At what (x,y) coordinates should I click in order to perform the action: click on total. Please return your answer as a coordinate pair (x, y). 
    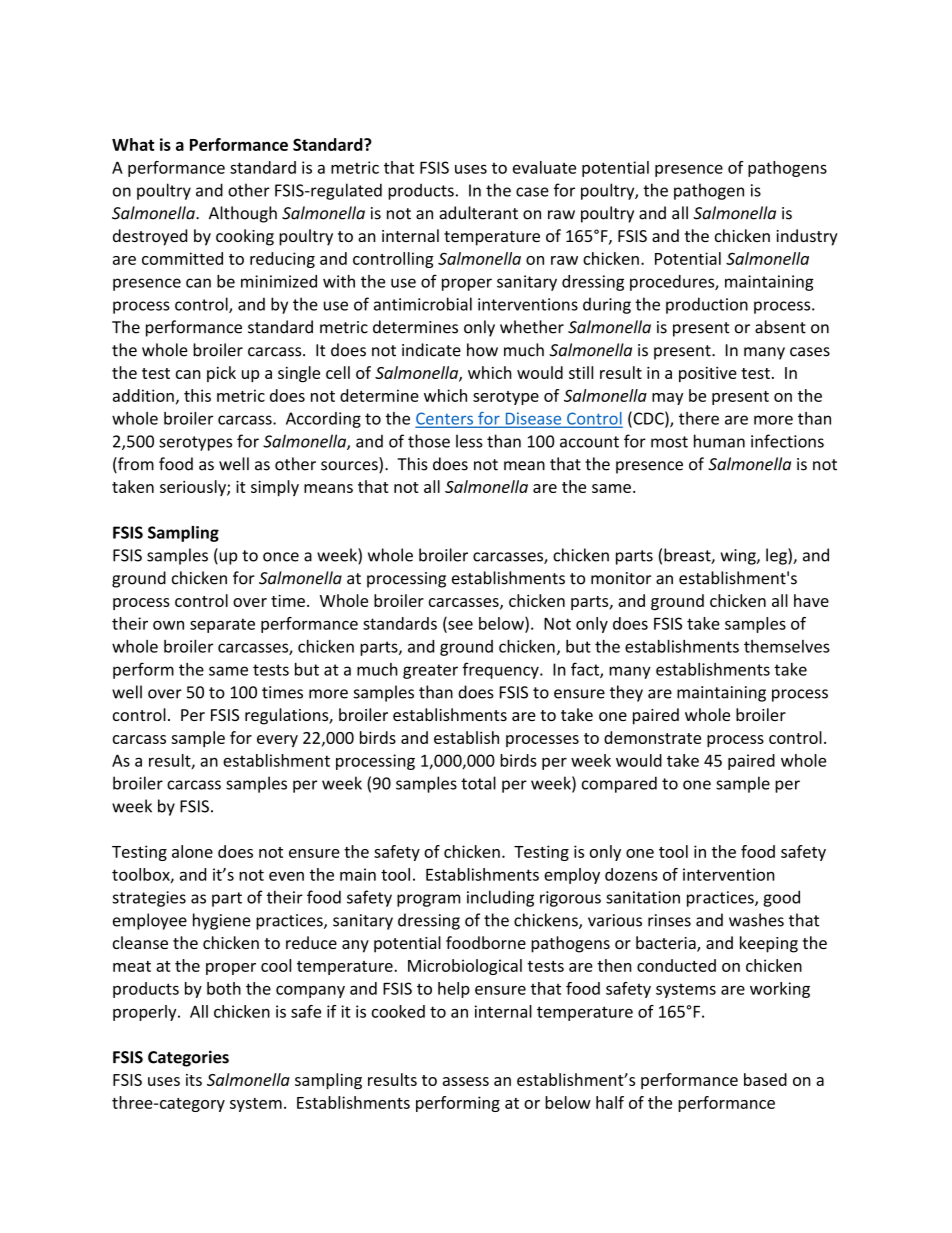
    Looking at the image, I should click on (478, 783).
